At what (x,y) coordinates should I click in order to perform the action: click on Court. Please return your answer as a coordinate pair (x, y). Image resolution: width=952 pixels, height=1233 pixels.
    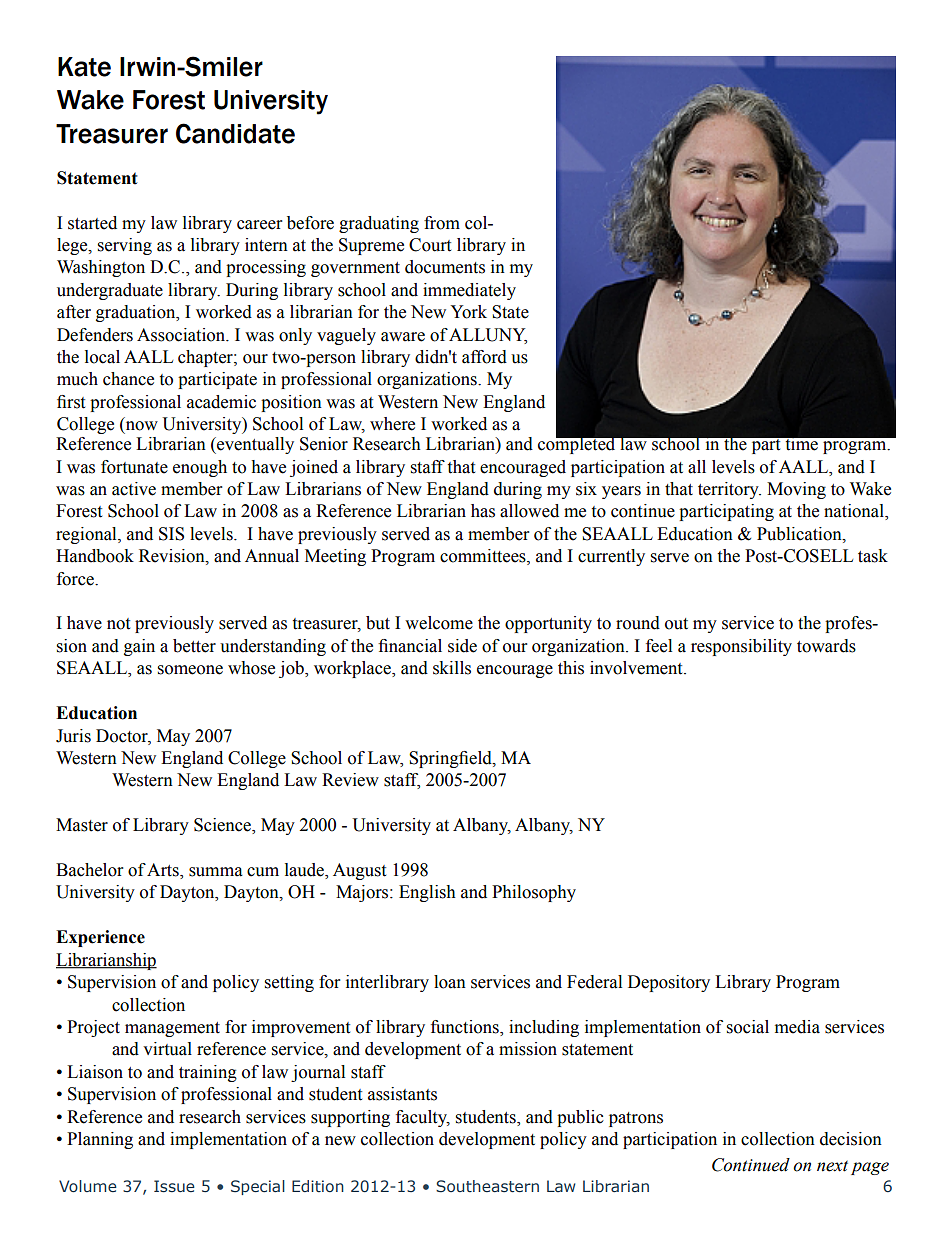
    Looking at the image, I should click on (430, 245).
